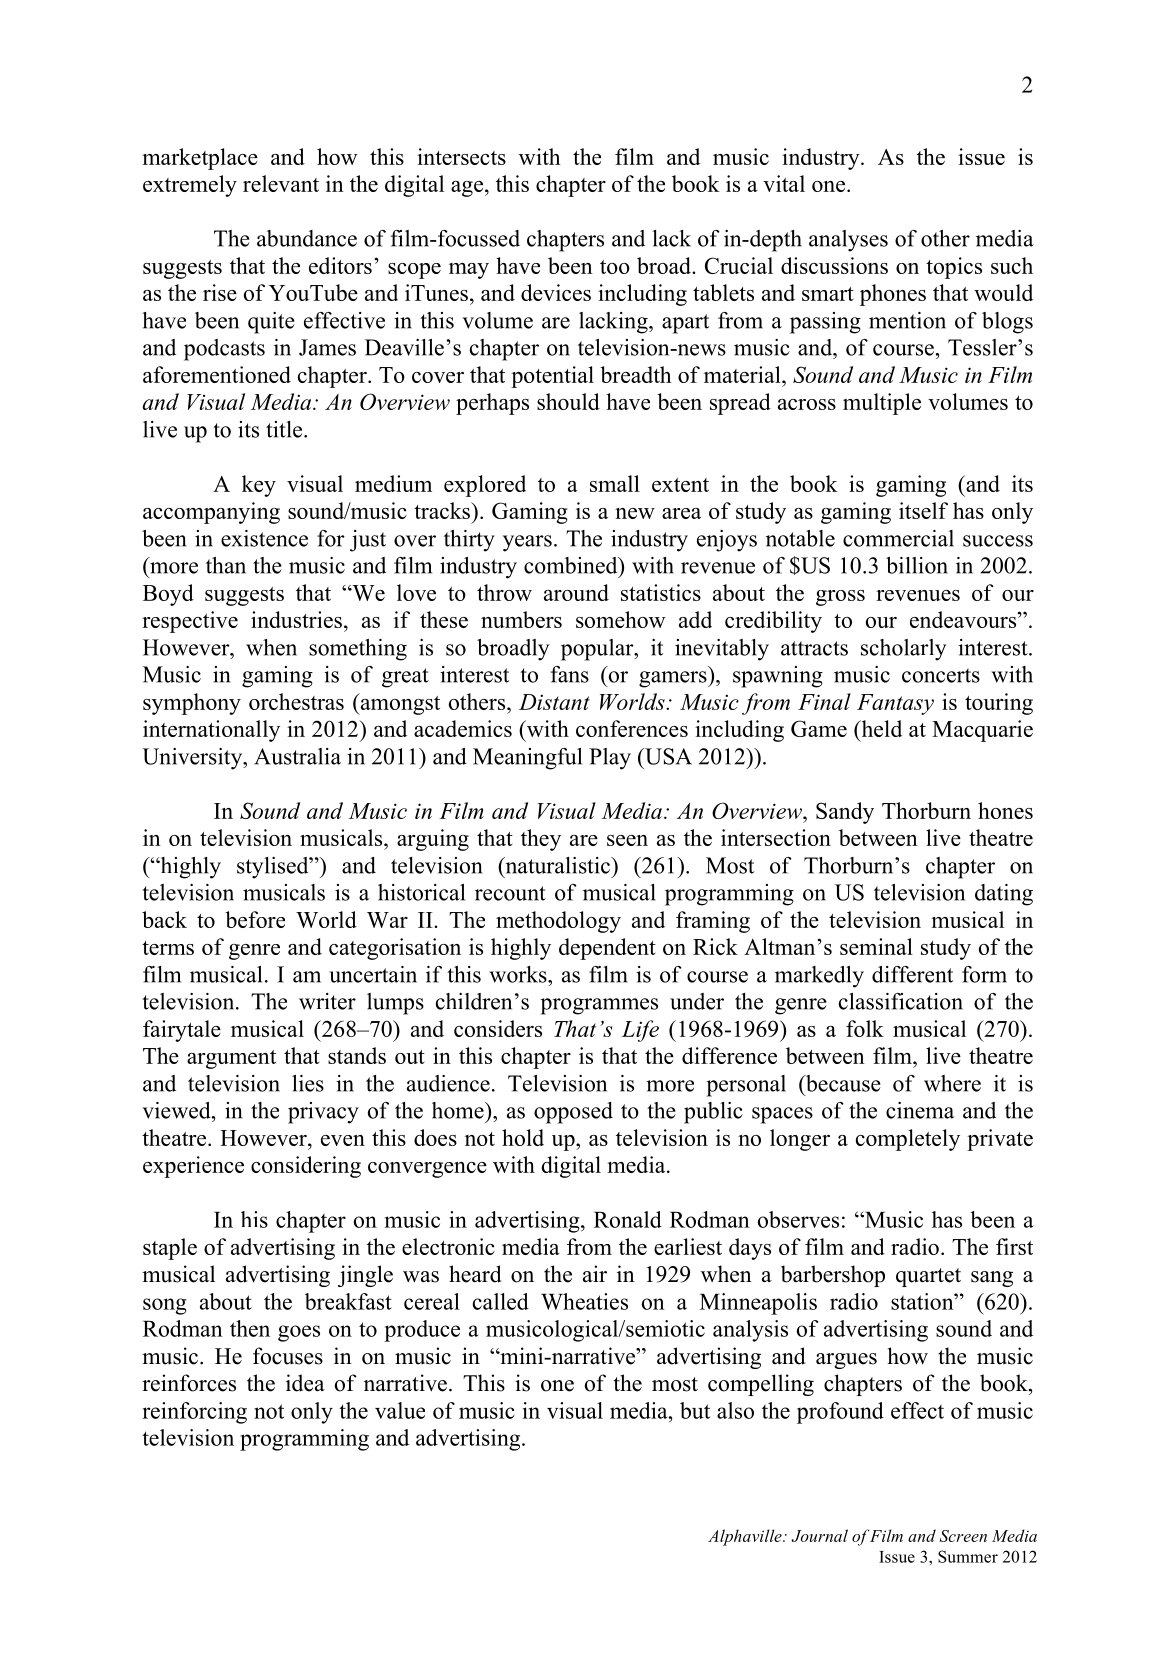 The image size is (1175, 1663). Describe the element at coordinates (615, 267) in the screenshot. I see `too` at that location.
